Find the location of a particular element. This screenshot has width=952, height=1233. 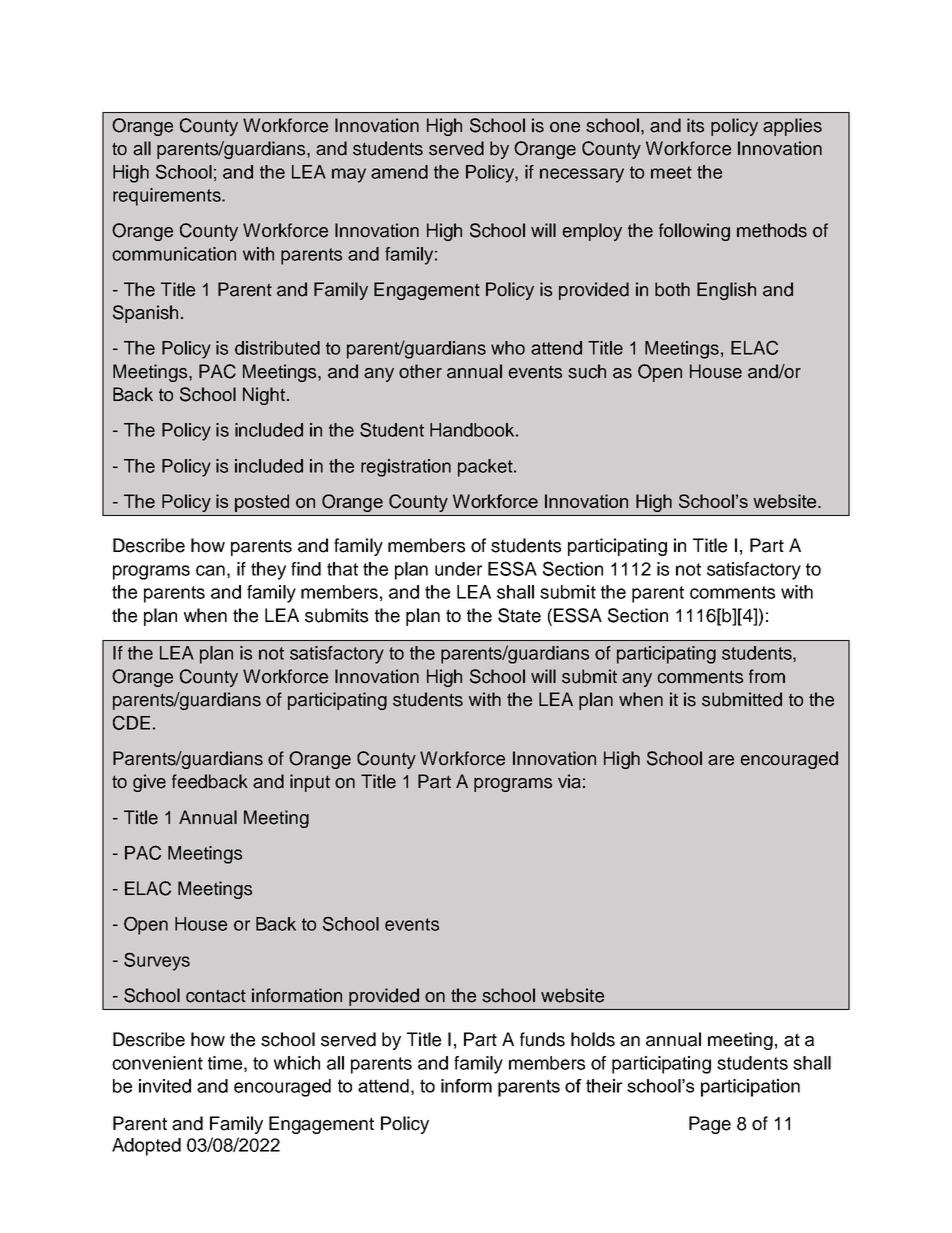

amend is located at coordinates (399, 172).
